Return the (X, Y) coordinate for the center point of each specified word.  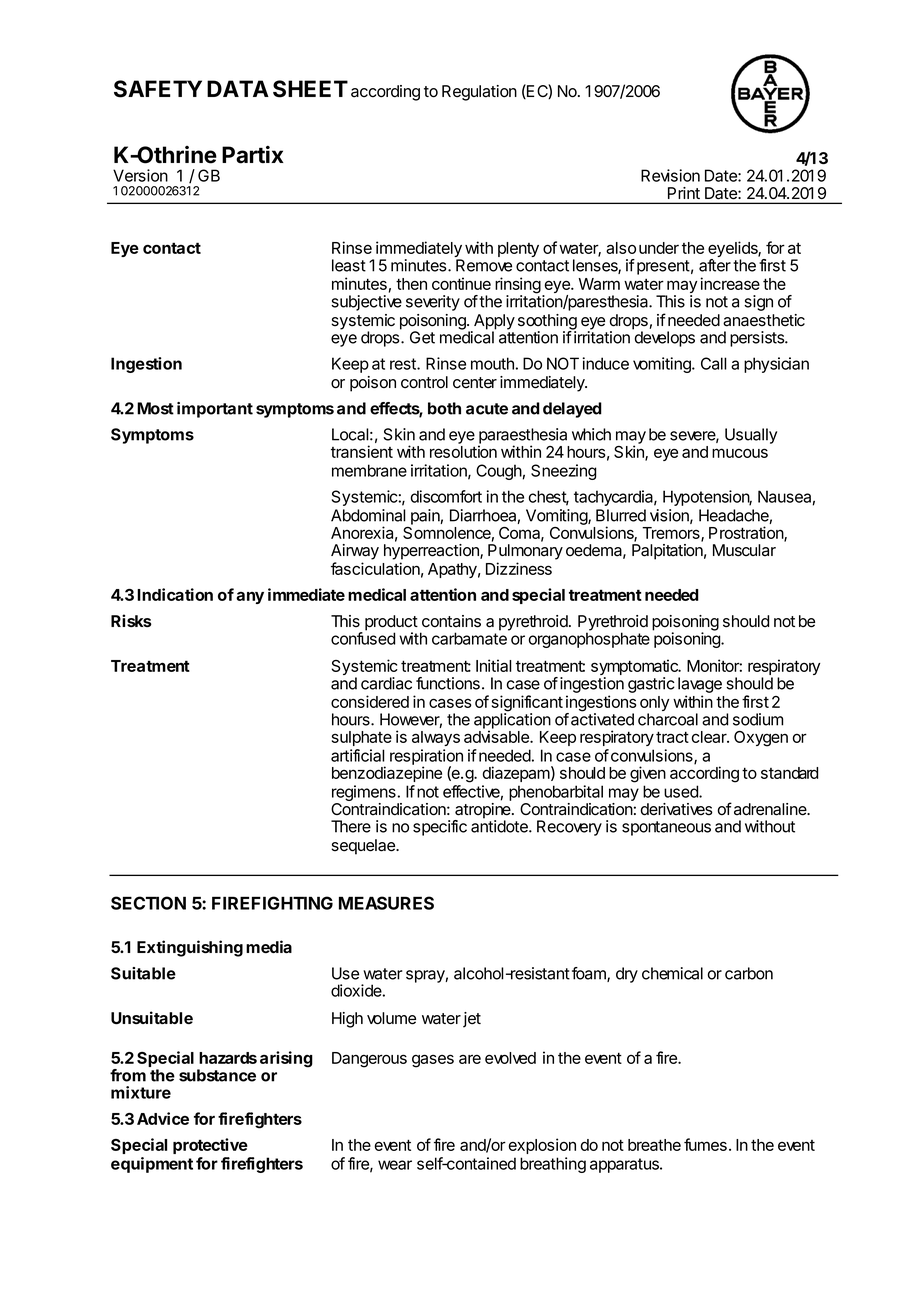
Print (684, 193)
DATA (238, 88)
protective (210, 1146)
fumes (705, 1144)
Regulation (479, 93)
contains (451, 621)
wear (395, 1165)
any (250, 598)
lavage (700, 685)
